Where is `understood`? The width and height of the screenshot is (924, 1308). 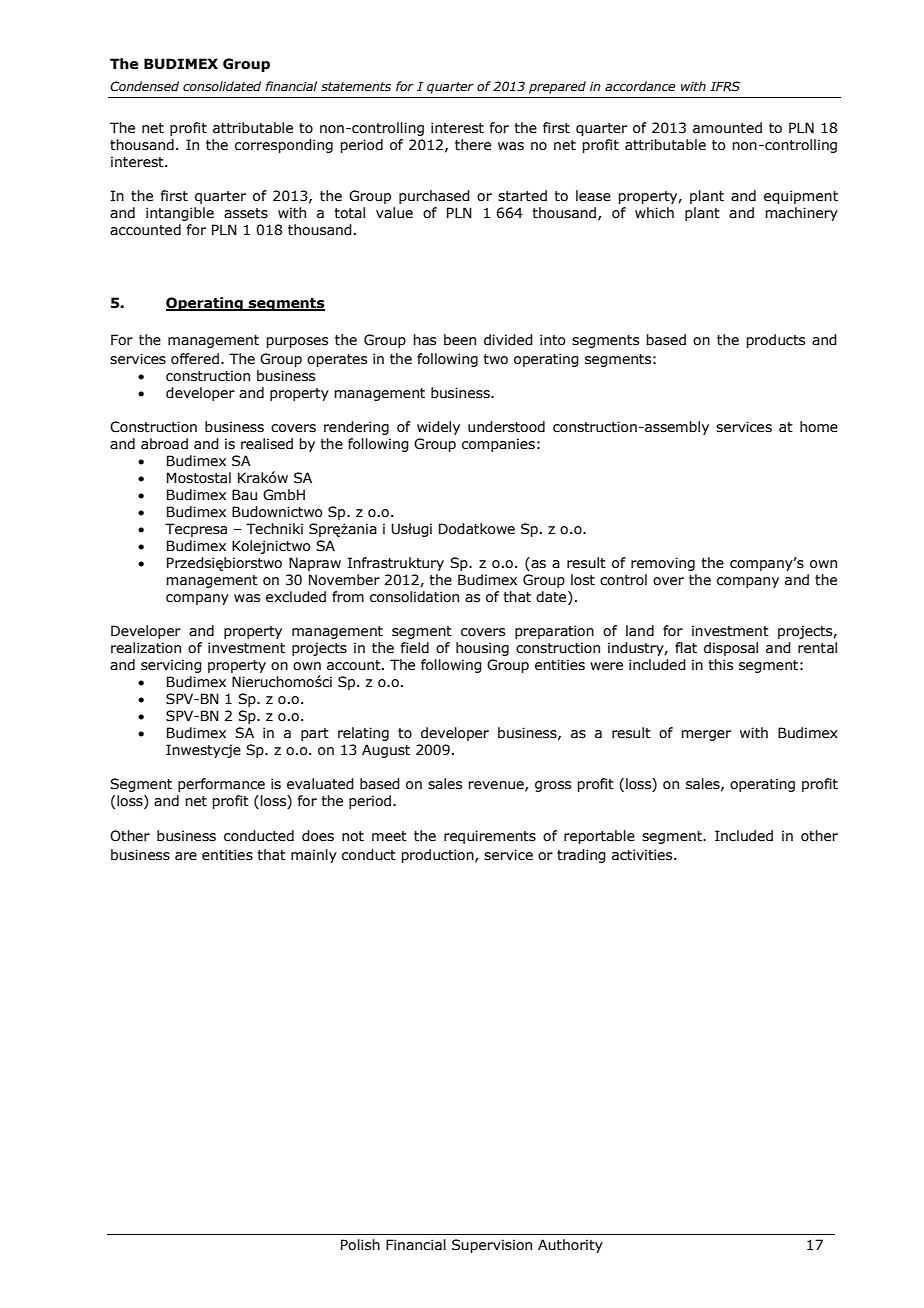 understood is located at coordinates (506, 427).
